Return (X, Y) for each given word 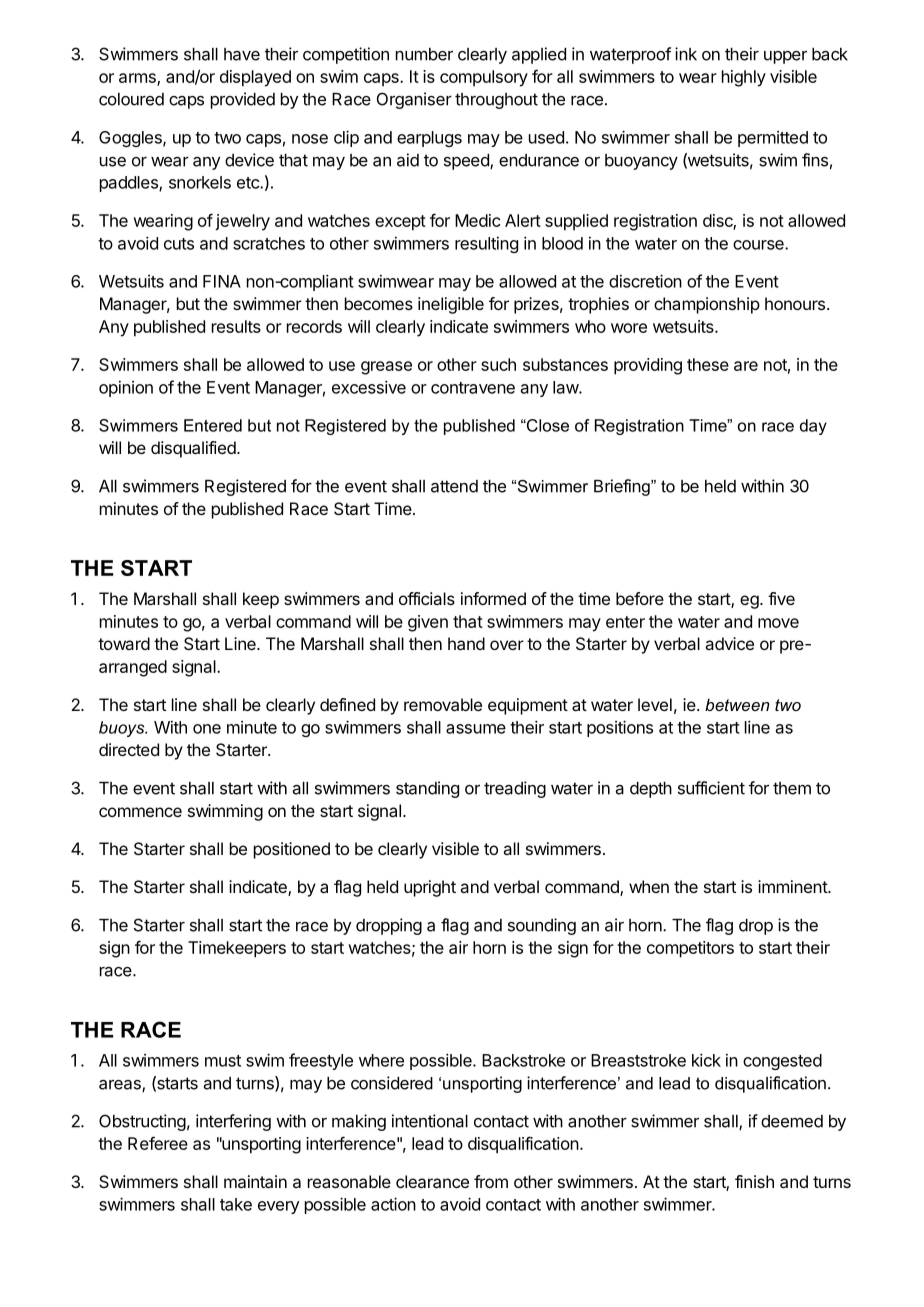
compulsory (484, 78)
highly (744, 78)
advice (729, 643)
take (236, 1204)
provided (243, 100)
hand (466, 643)
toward (124, 643)
